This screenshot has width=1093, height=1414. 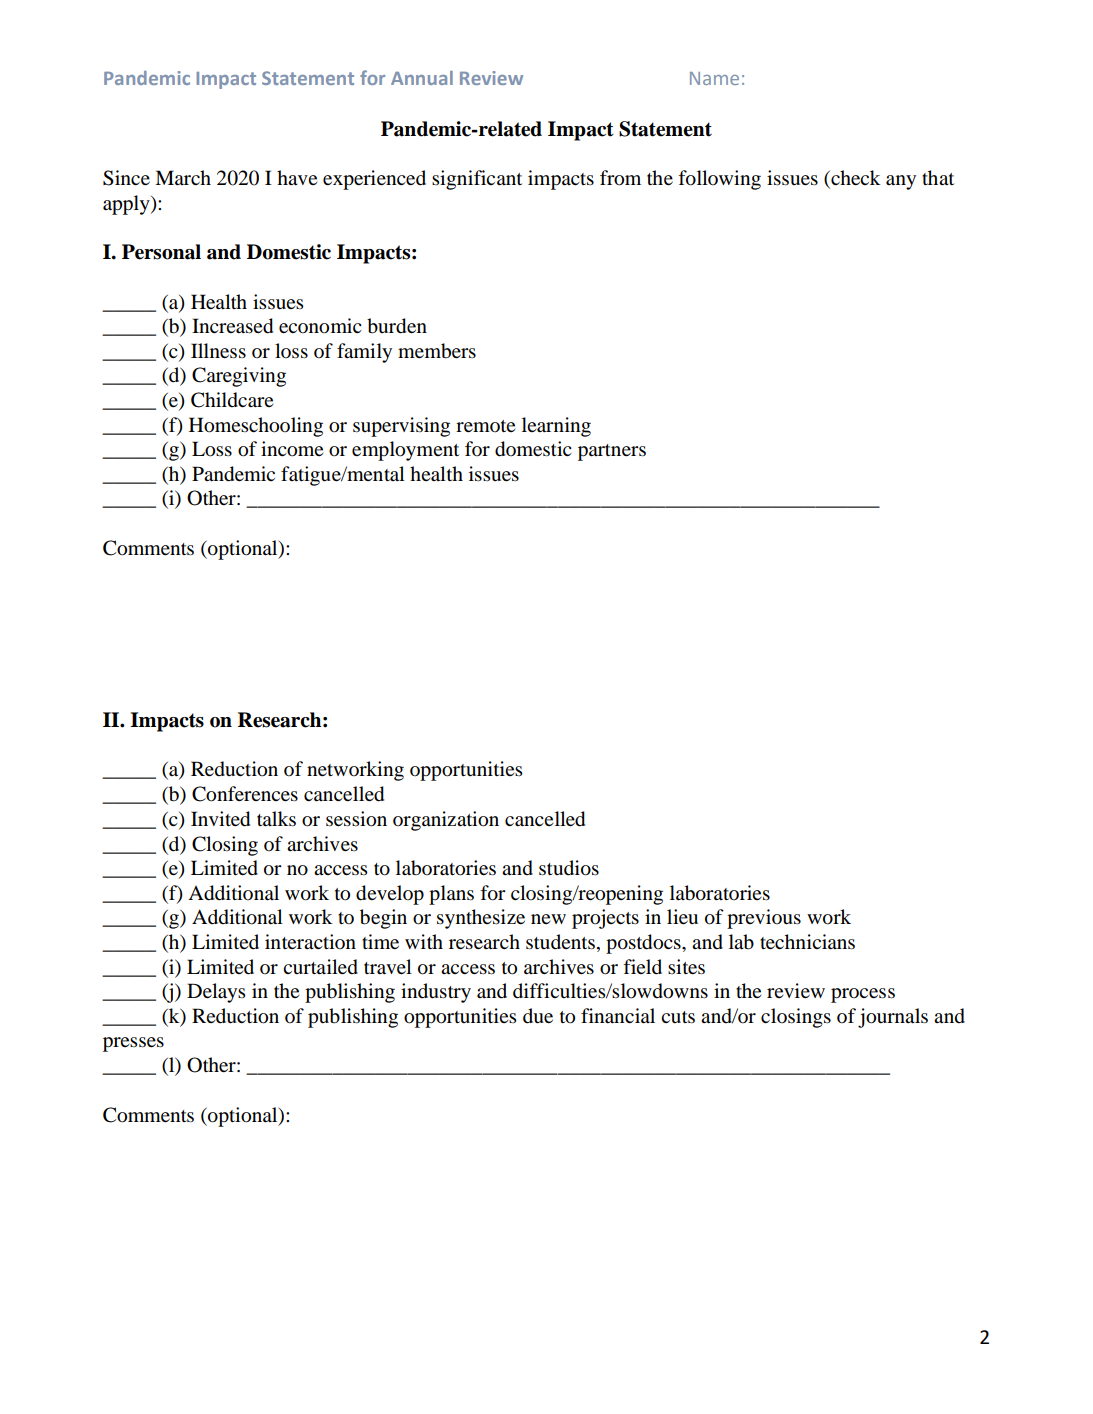 I want to click on Annual, so click(x=422, y=78).
